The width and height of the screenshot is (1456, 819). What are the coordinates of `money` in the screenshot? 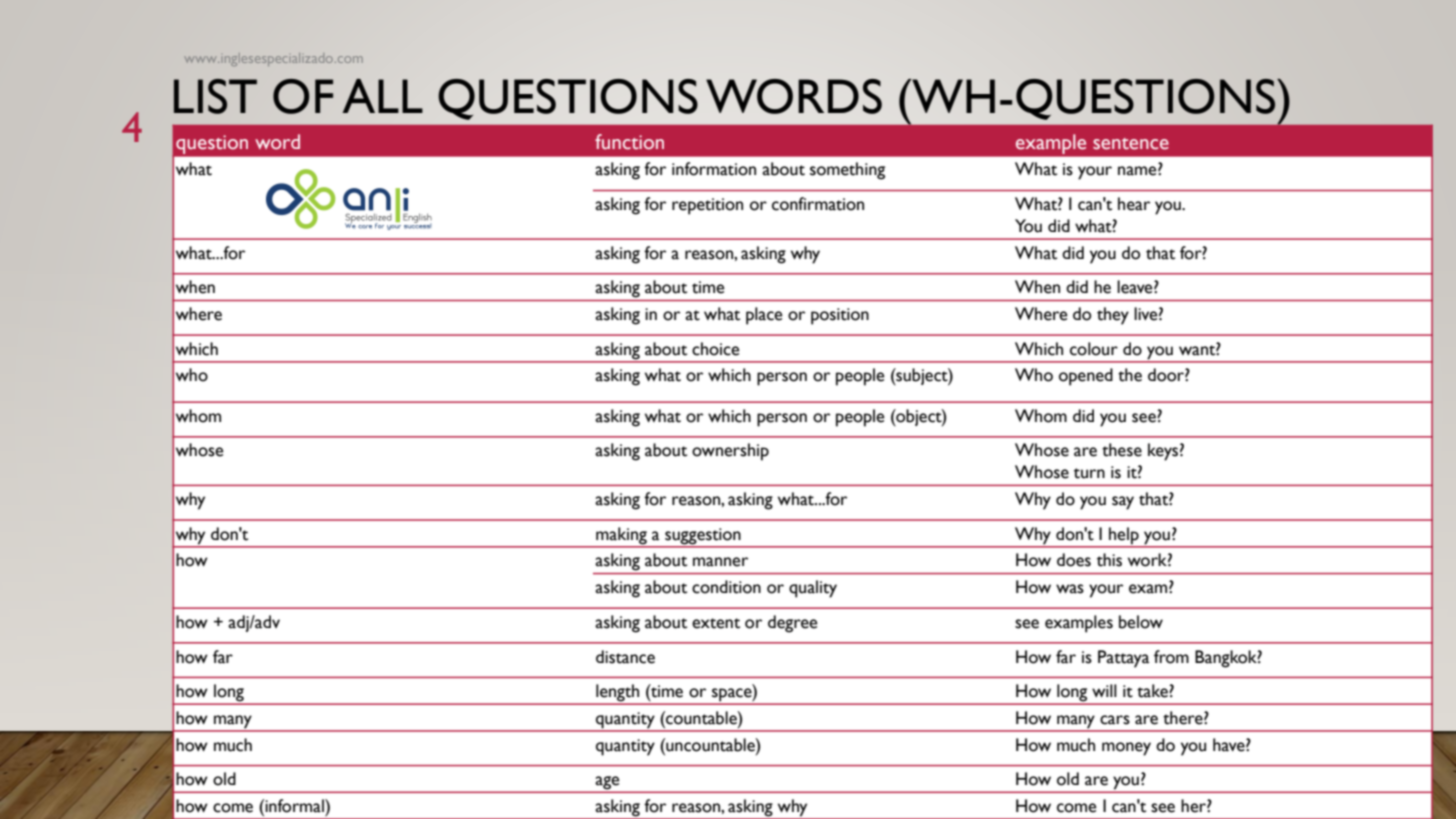 It's located at (1126, 749).
